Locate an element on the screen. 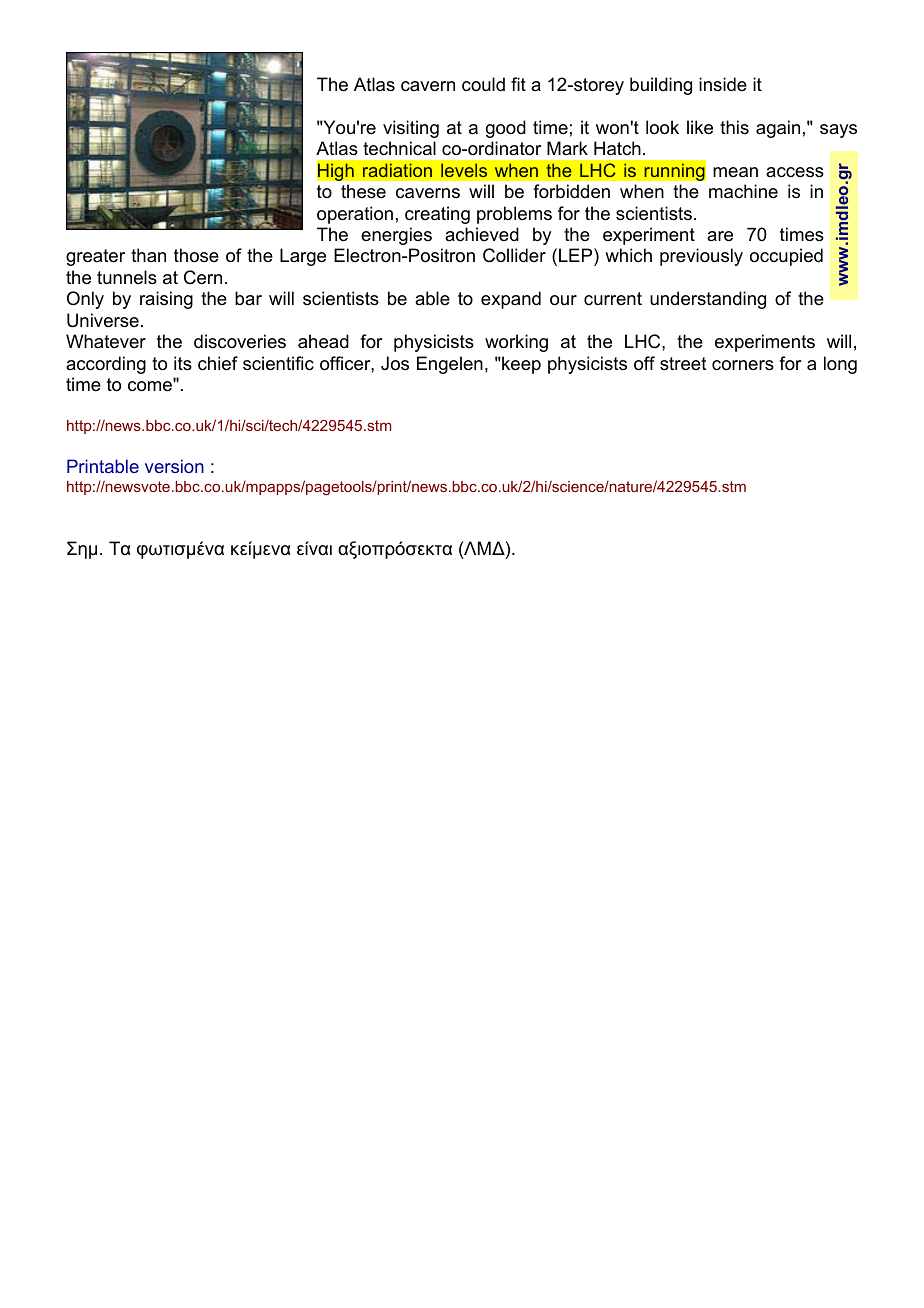 This screenshot has height=1308, width=924. visiting is located at coordinates (411, 129).
